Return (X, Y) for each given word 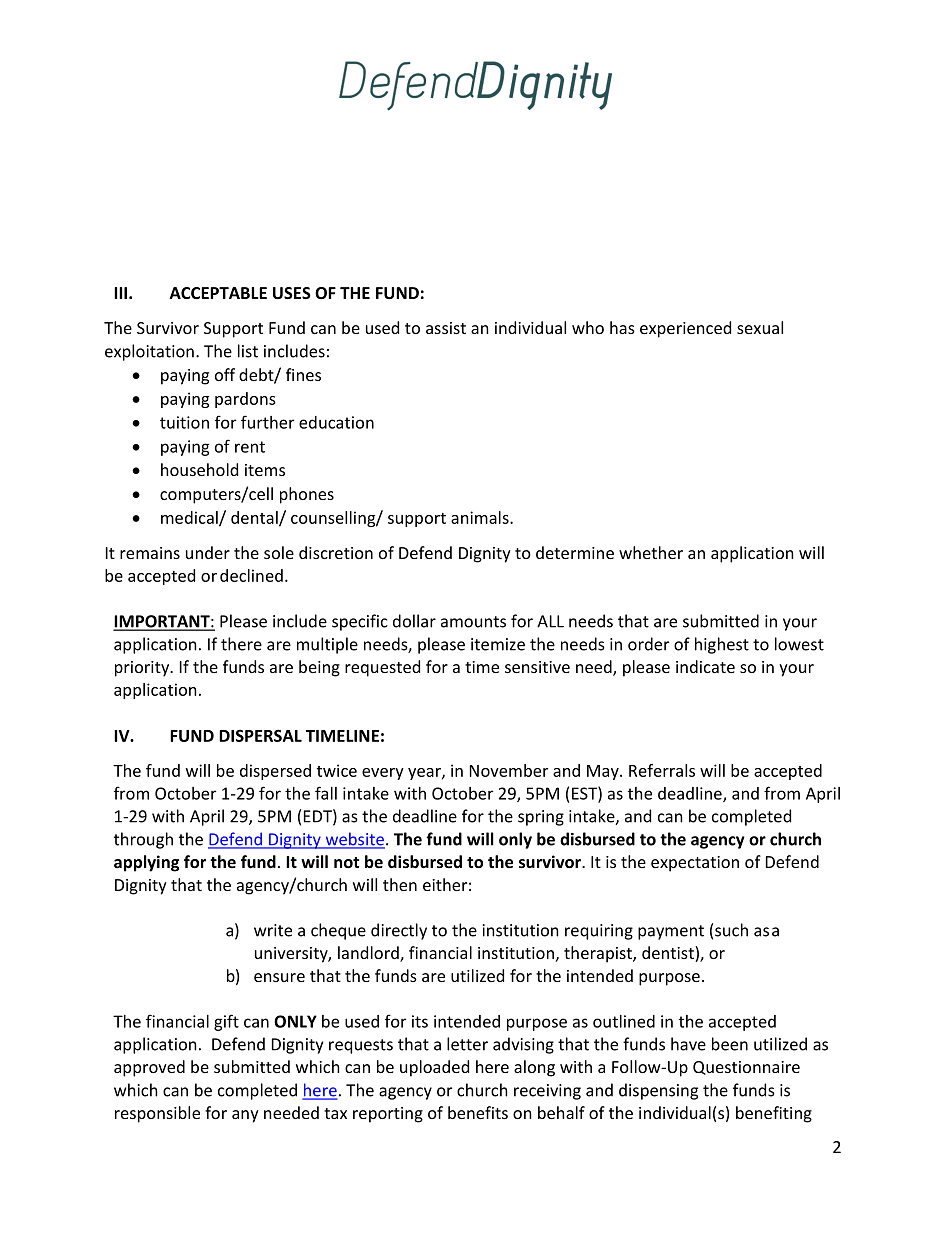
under (208, 552)
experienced (685, 329)
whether (651, 552)
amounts (473, 622)
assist (446, 328)
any (245, 1116)
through (143, 840)
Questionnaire (746, 1068)
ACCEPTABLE (218, 293)
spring (541, 818)
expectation (695, 864)
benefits (478, 1112)
